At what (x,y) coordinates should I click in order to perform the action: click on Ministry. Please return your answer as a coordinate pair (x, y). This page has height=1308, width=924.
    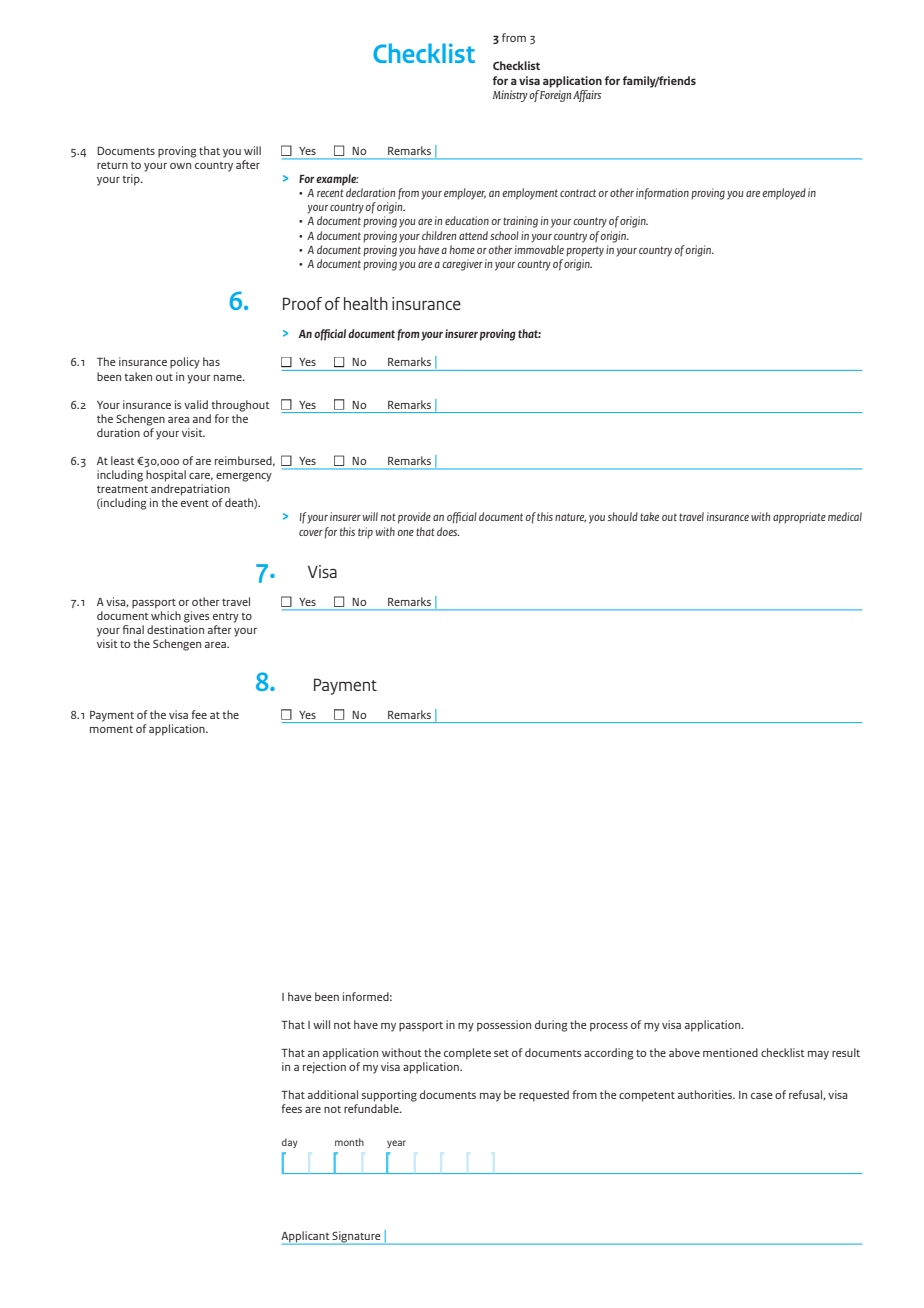
    Looking at the image, I should click on (510, 96).
